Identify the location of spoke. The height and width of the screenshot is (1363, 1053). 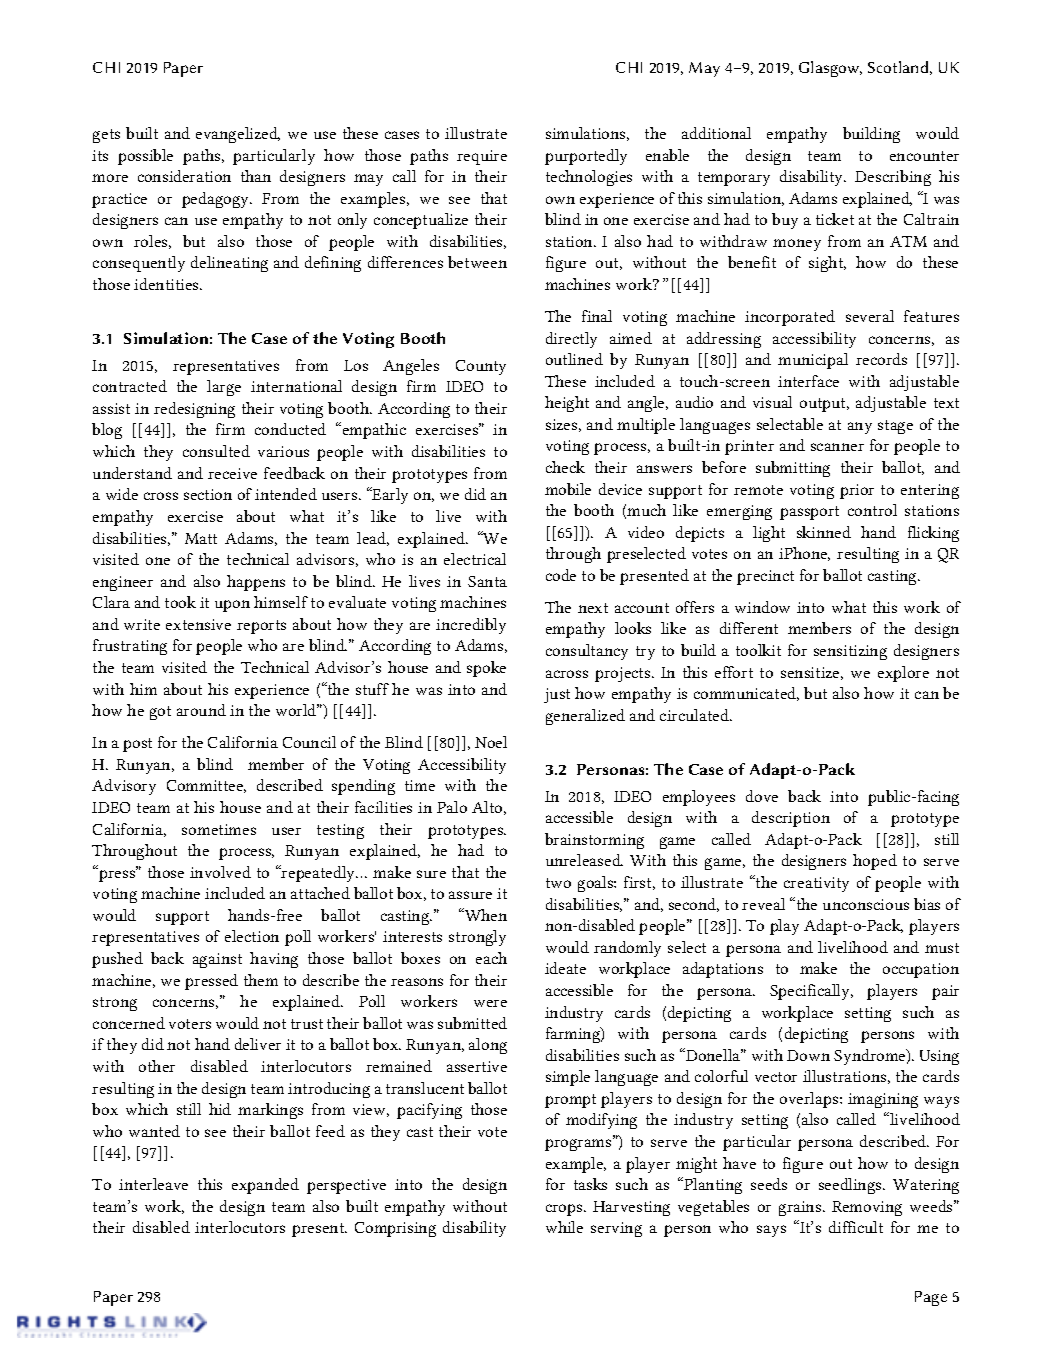
(486, 669).
